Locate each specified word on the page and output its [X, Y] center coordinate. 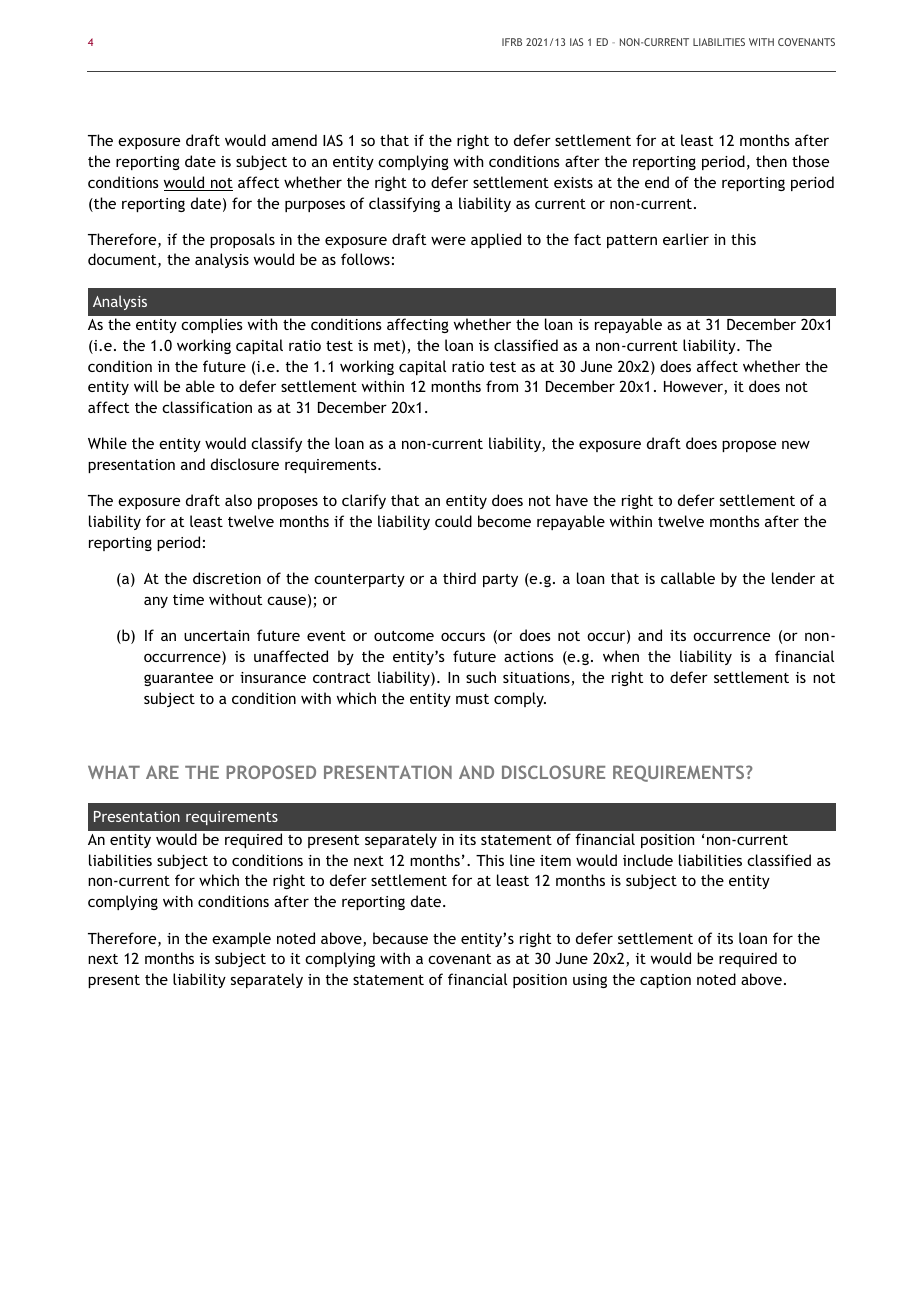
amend [294, 140]
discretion [227, 578]
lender [793, 578]
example [241, 939]
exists [573, 182]
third [459, 578]
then [771, 161]
